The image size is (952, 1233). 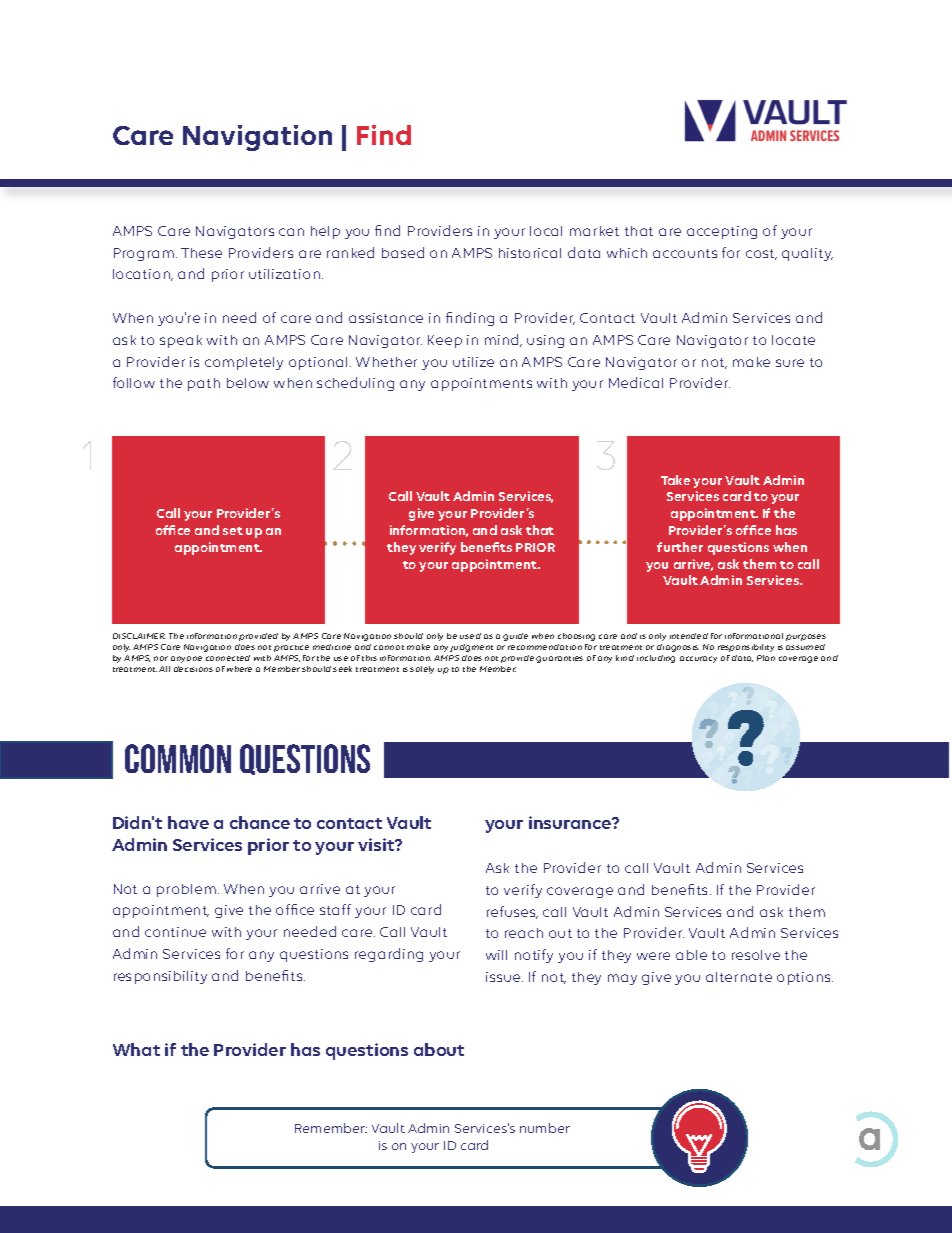 What do you see at coordinates (571, 822) in the document?
I see `insurance` at bounding box center [571, 822].
